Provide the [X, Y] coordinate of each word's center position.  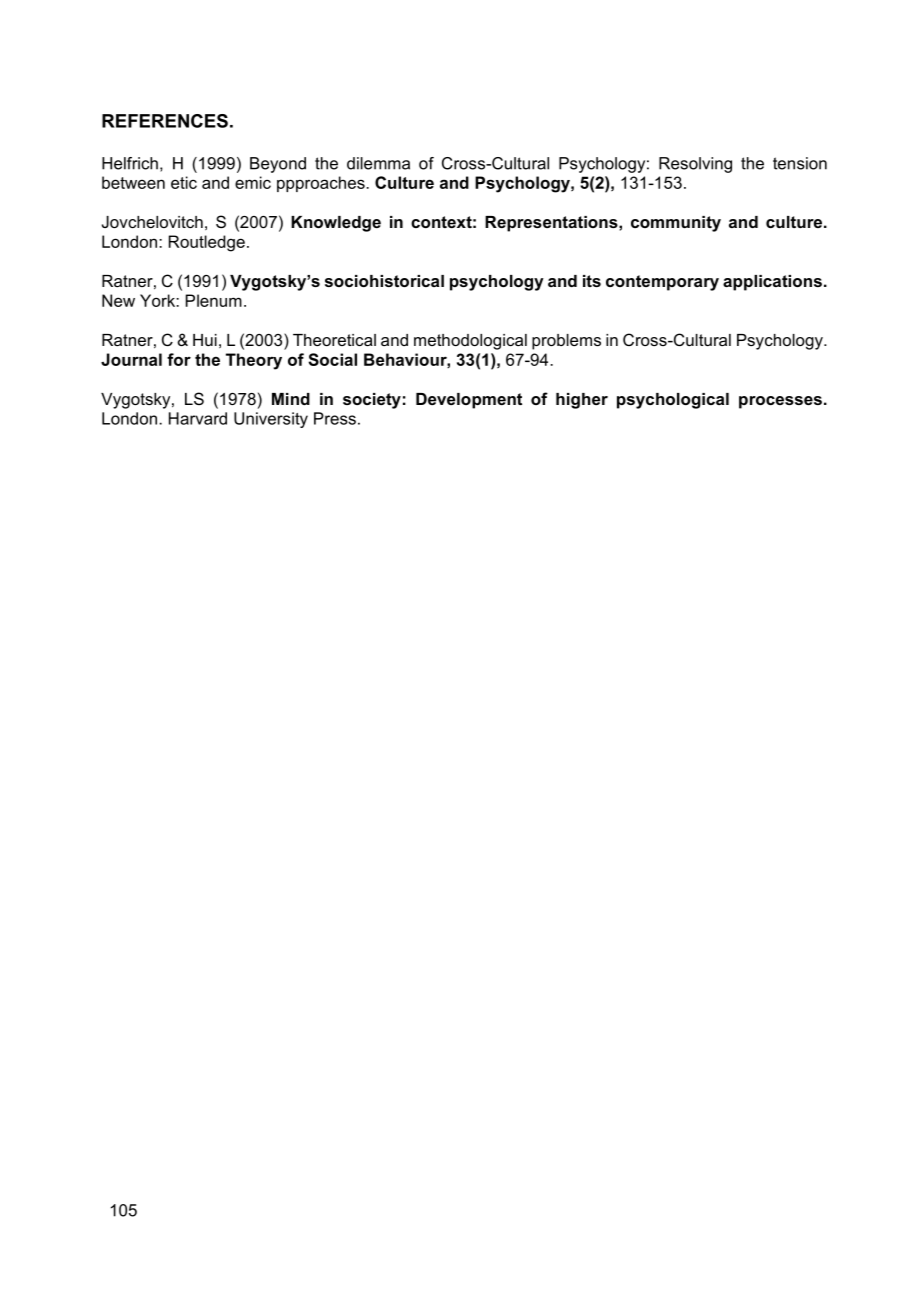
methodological [470, 342]
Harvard [198, 418]
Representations [552, 224]
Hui [205, 340]
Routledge [207, 243]
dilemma [378, 163]
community [676, 224]
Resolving [695, 165]
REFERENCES [165, 121]
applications [772, 283]
